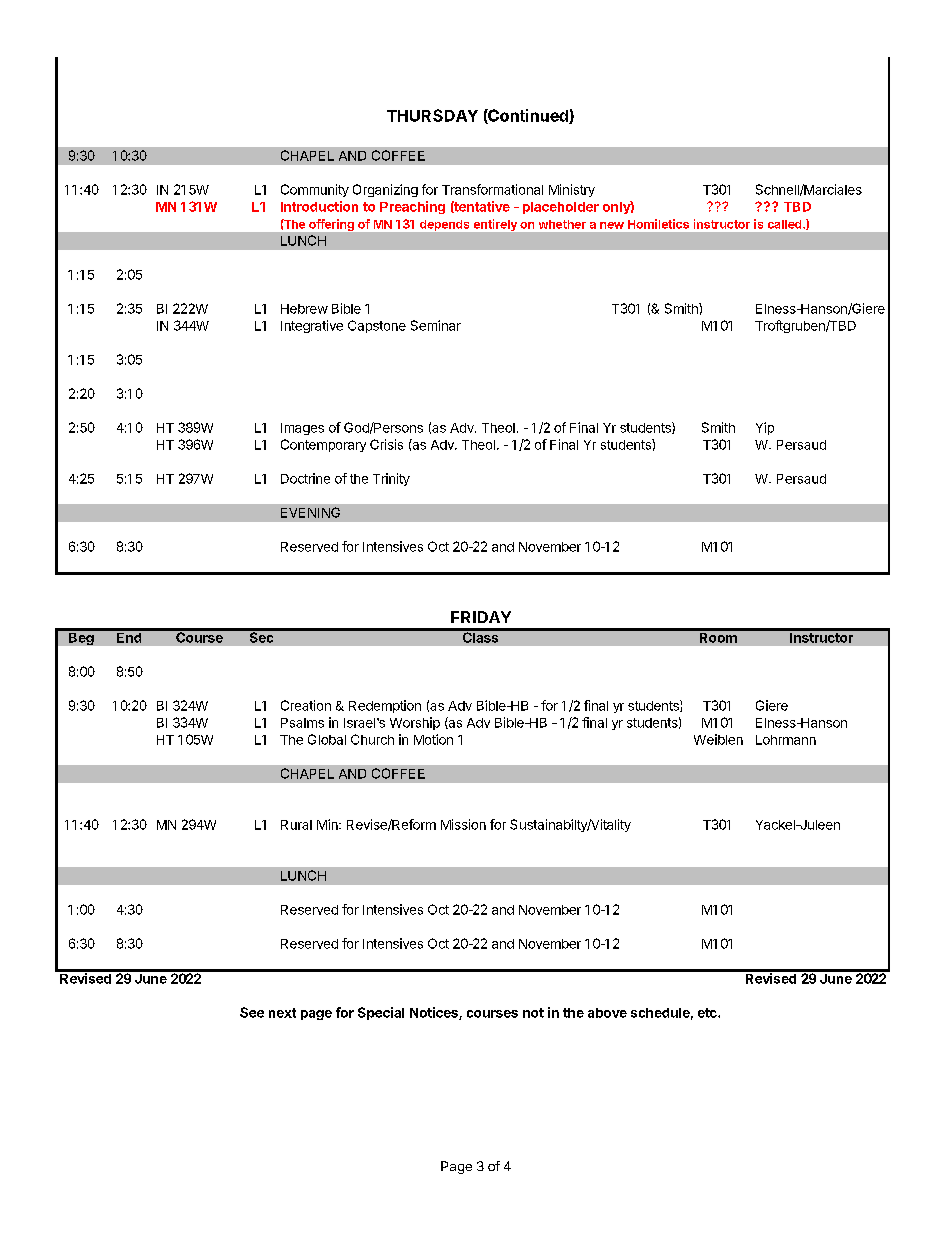 The height and width of the document is (1233, 952). I want to click on FRIDAY, so click(481, 617).
